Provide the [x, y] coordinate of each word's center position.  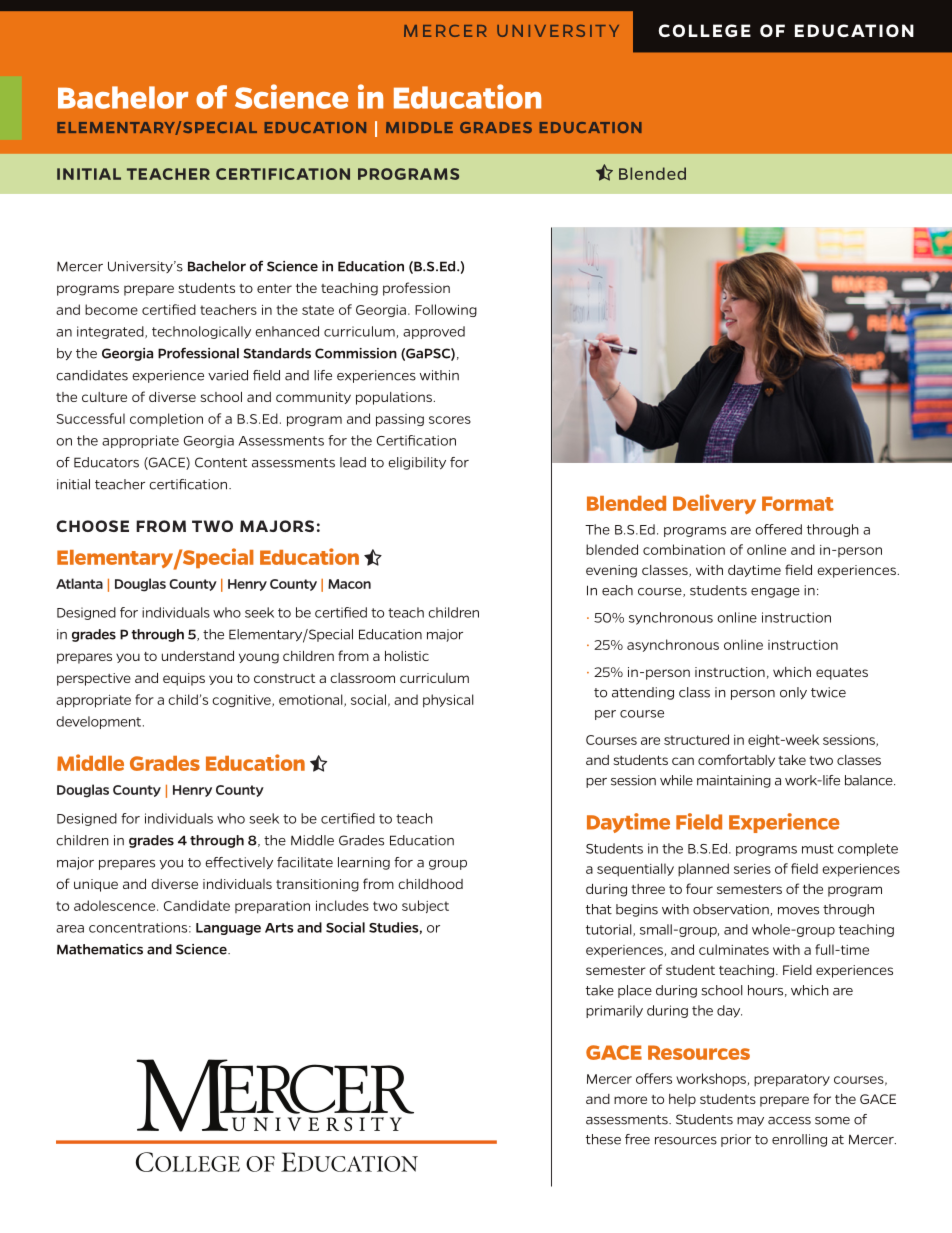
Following [446, 310]
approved [434, 332]
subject [425, 906]
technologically [201, 332]
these [603, 1139]
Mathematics [100, 949]
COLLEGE [705, 30]
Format [798, 503]
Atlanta [79, 583]
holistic [407, 656]
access [789, 1121]
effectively [239, 863]
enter [274, 288]
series [752, 869]
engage [775, 593]
